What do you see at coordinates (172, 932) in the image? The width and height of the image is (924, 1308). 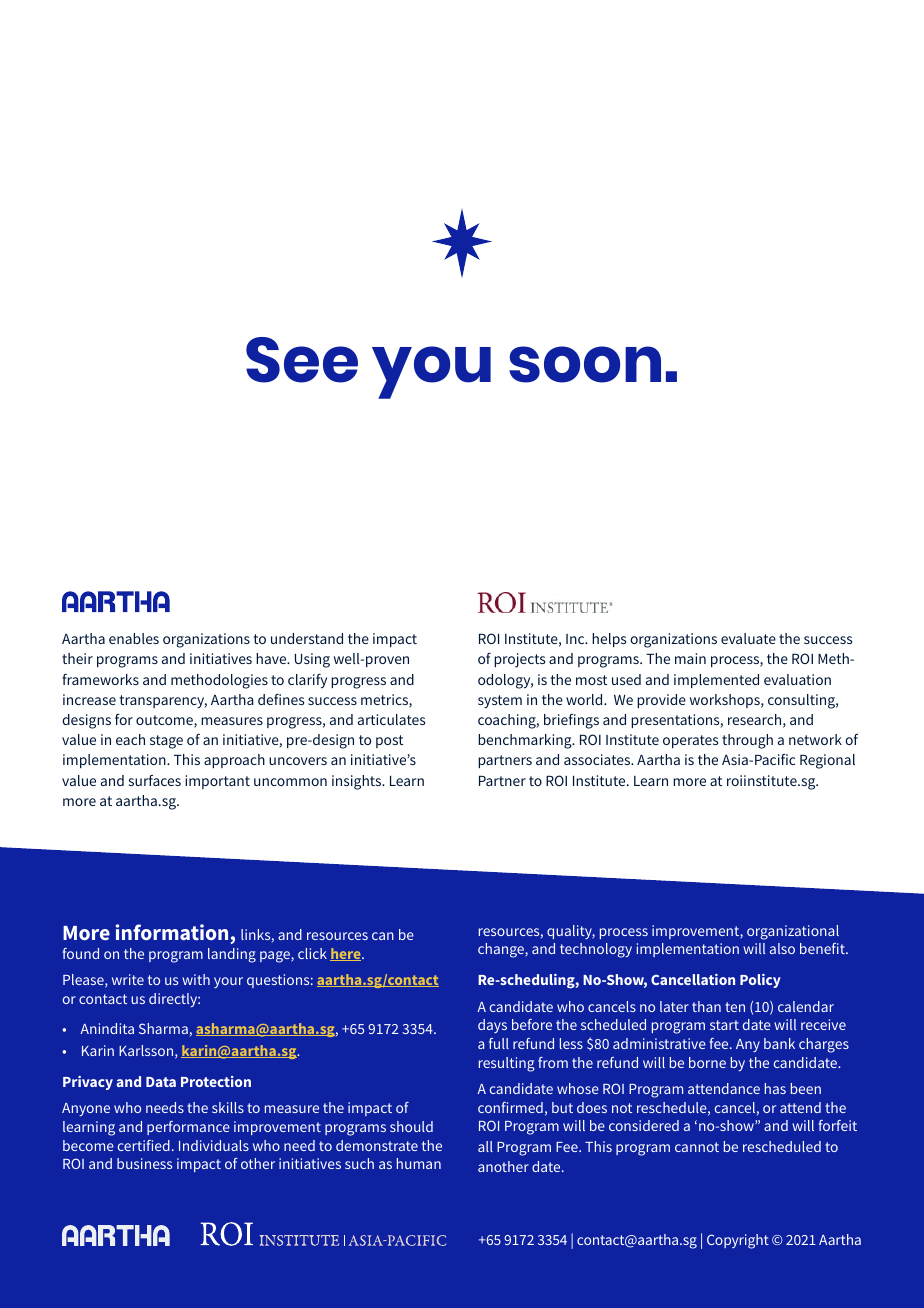 I see `information` at bounding box center [172, 932].
